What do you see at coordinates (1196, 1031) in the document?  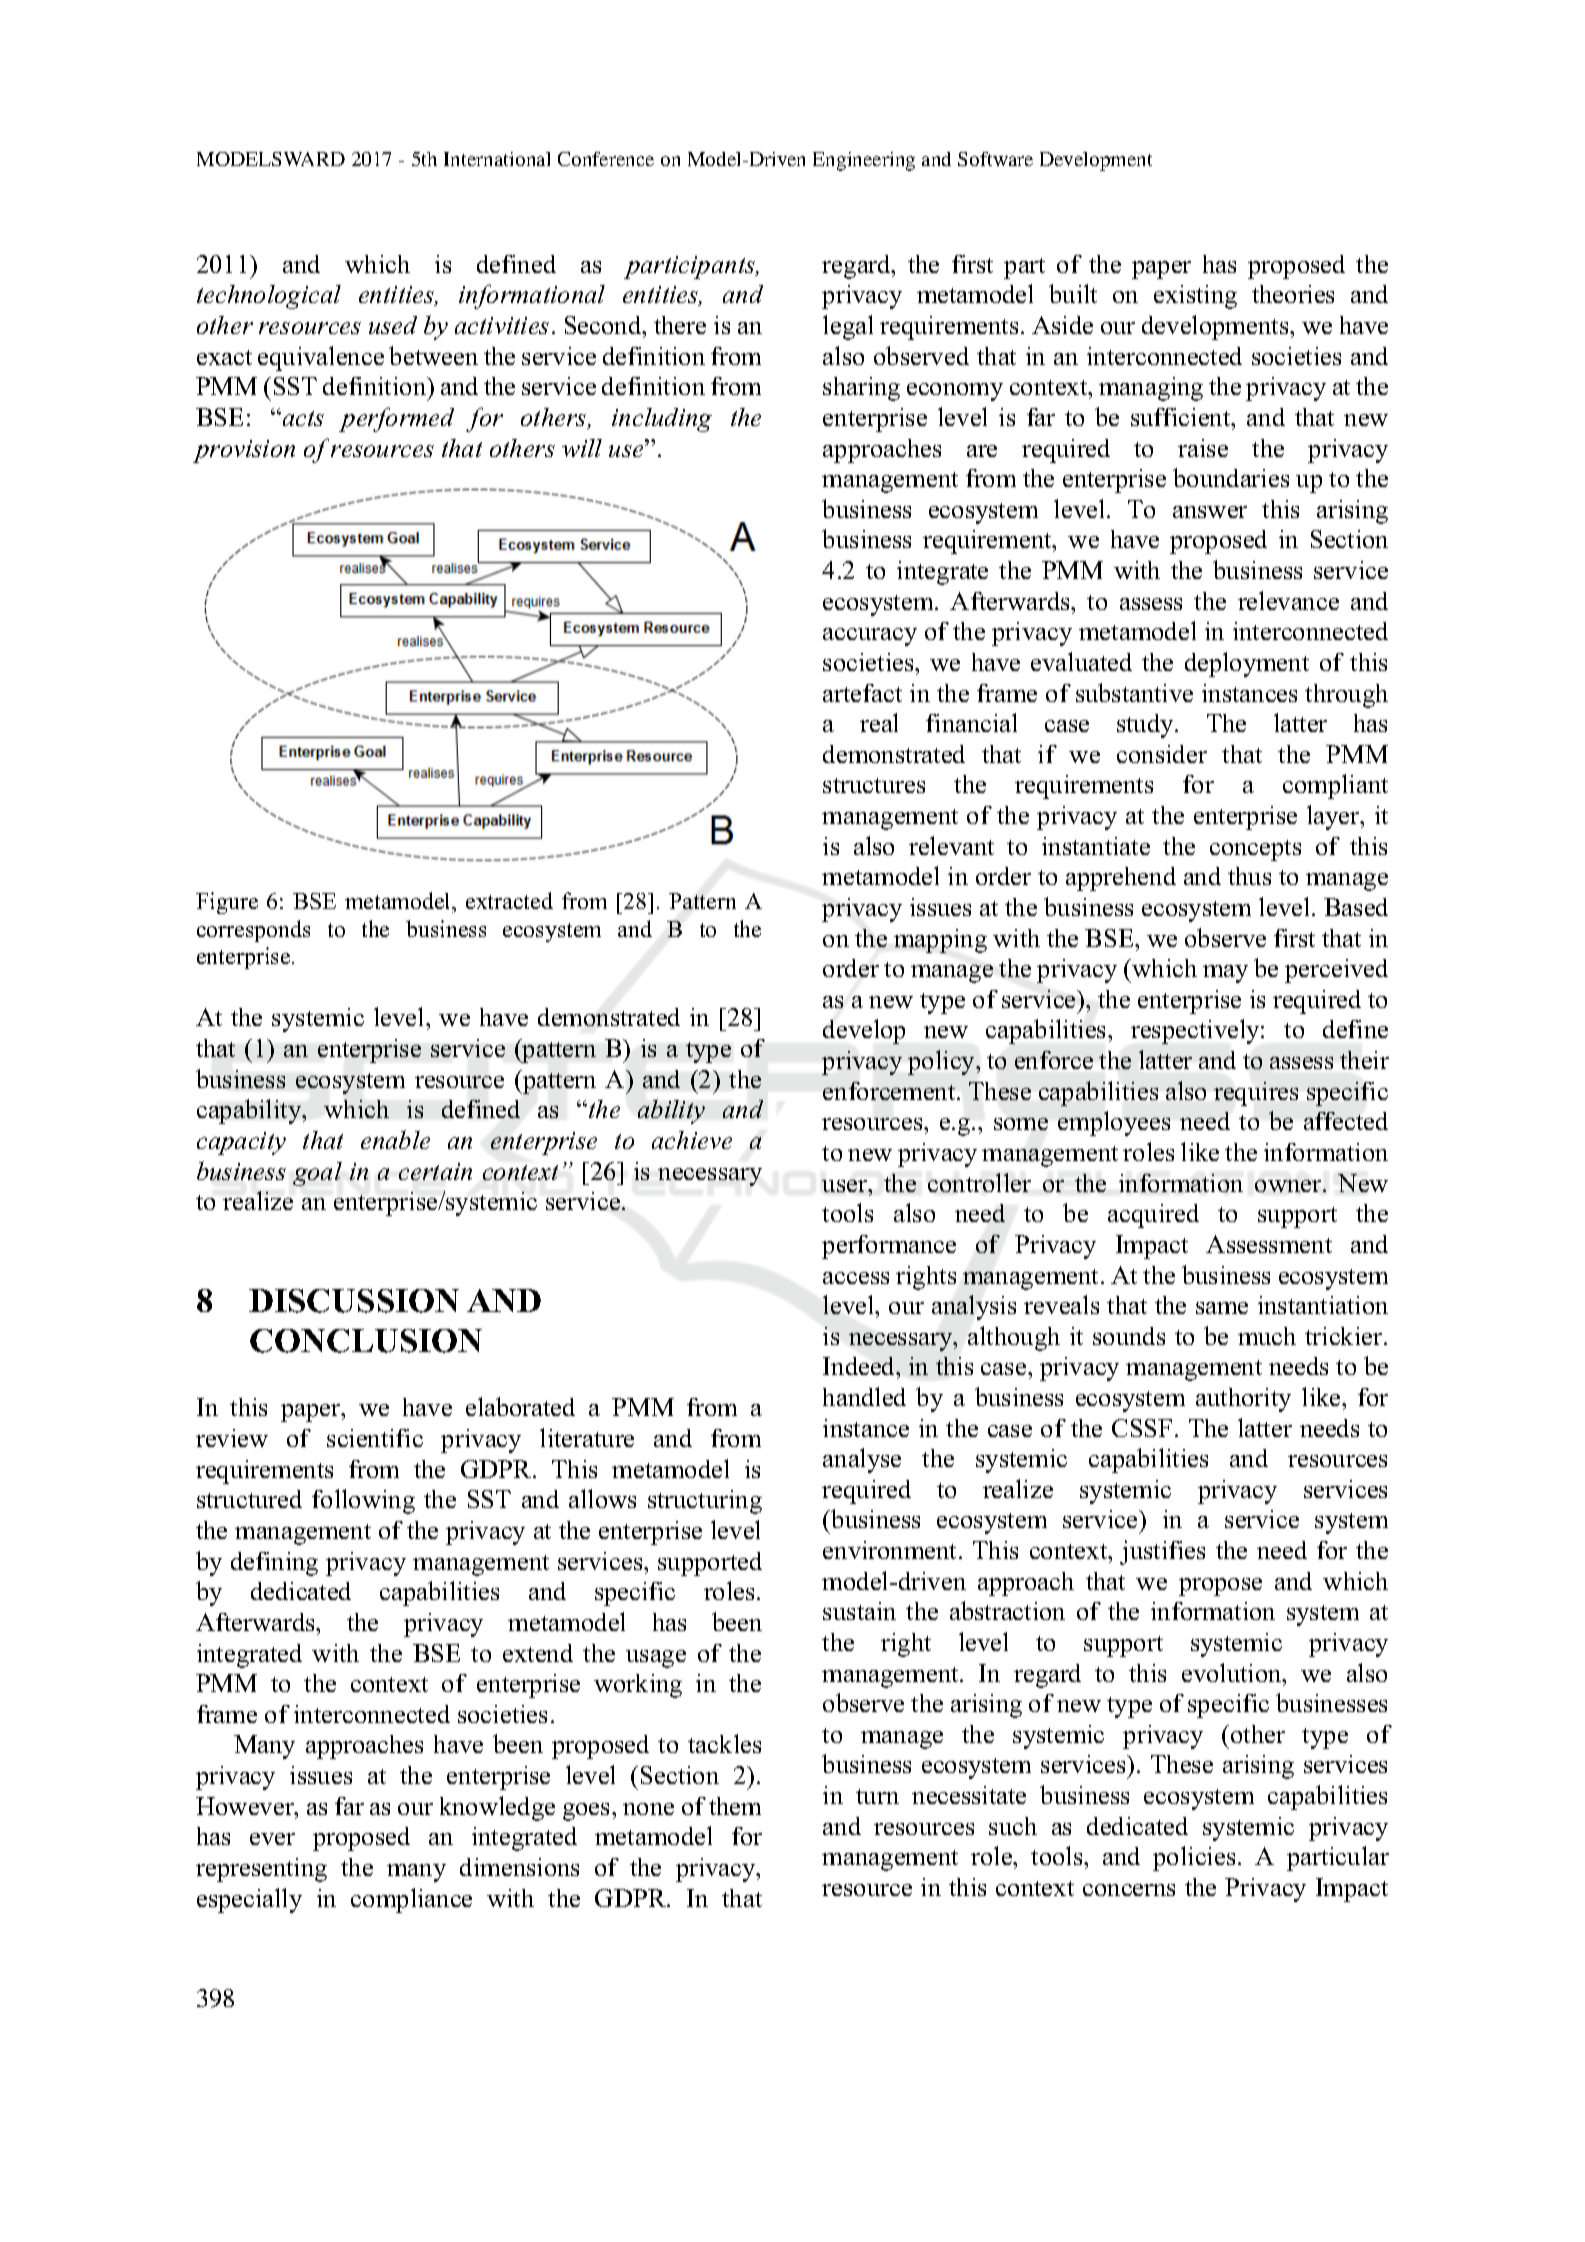 I see `respectively` at bounding box center [1196, 1031].
